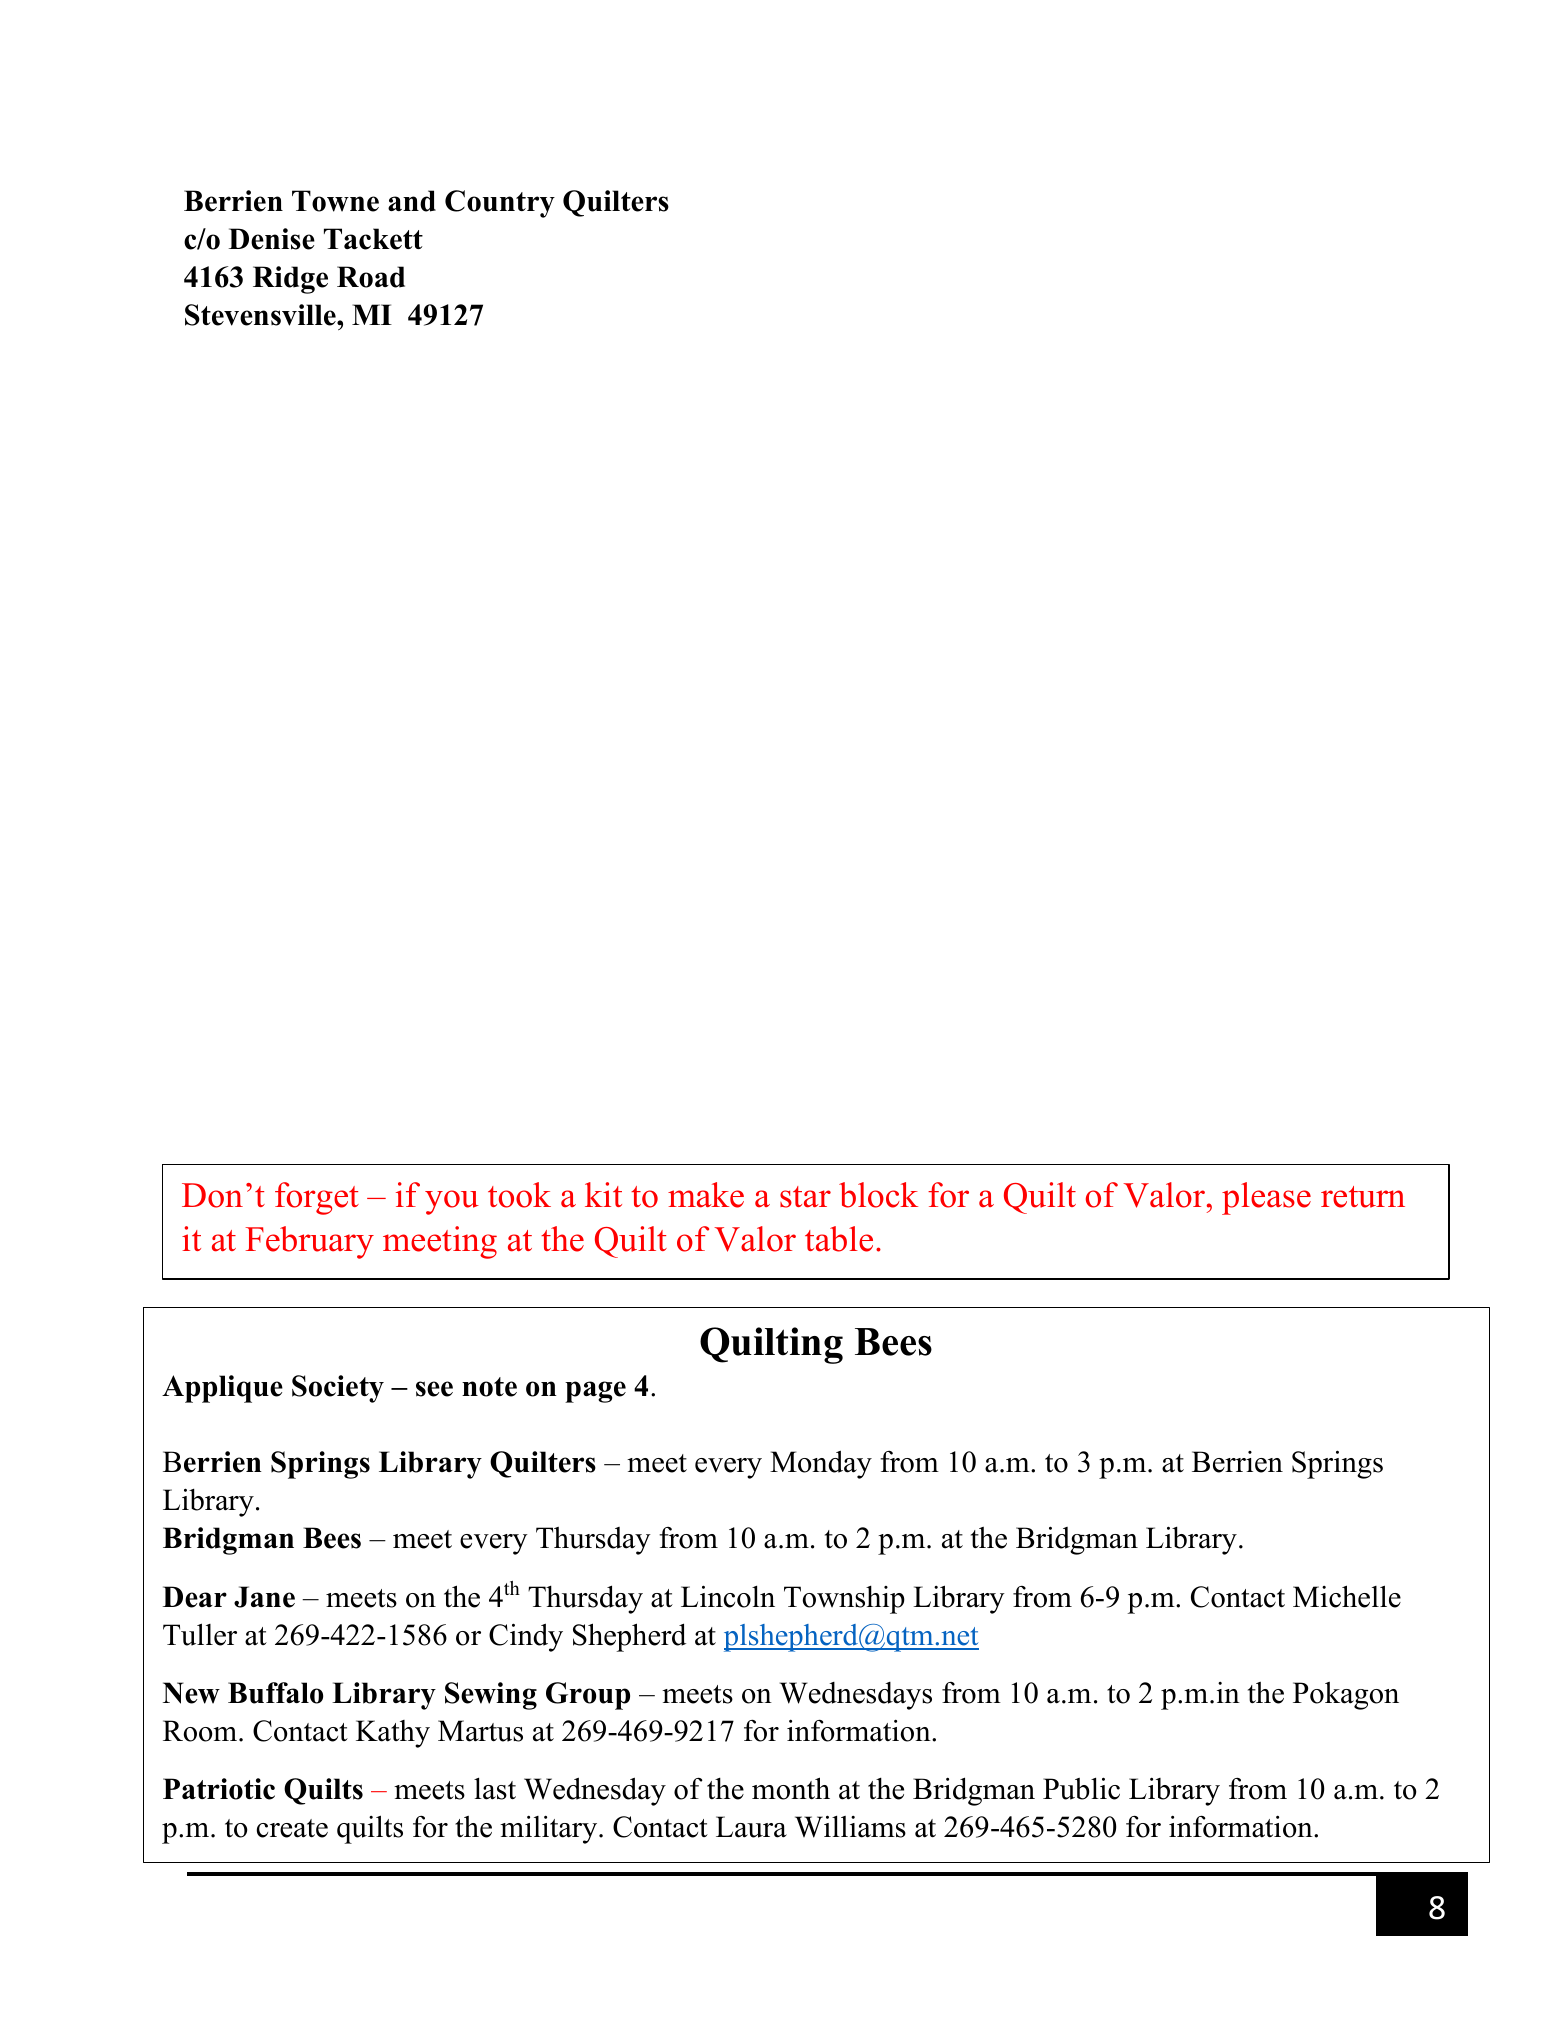  Describe the element at coordinates (292, 1828) in the screenshot. I see `create` at that location.
